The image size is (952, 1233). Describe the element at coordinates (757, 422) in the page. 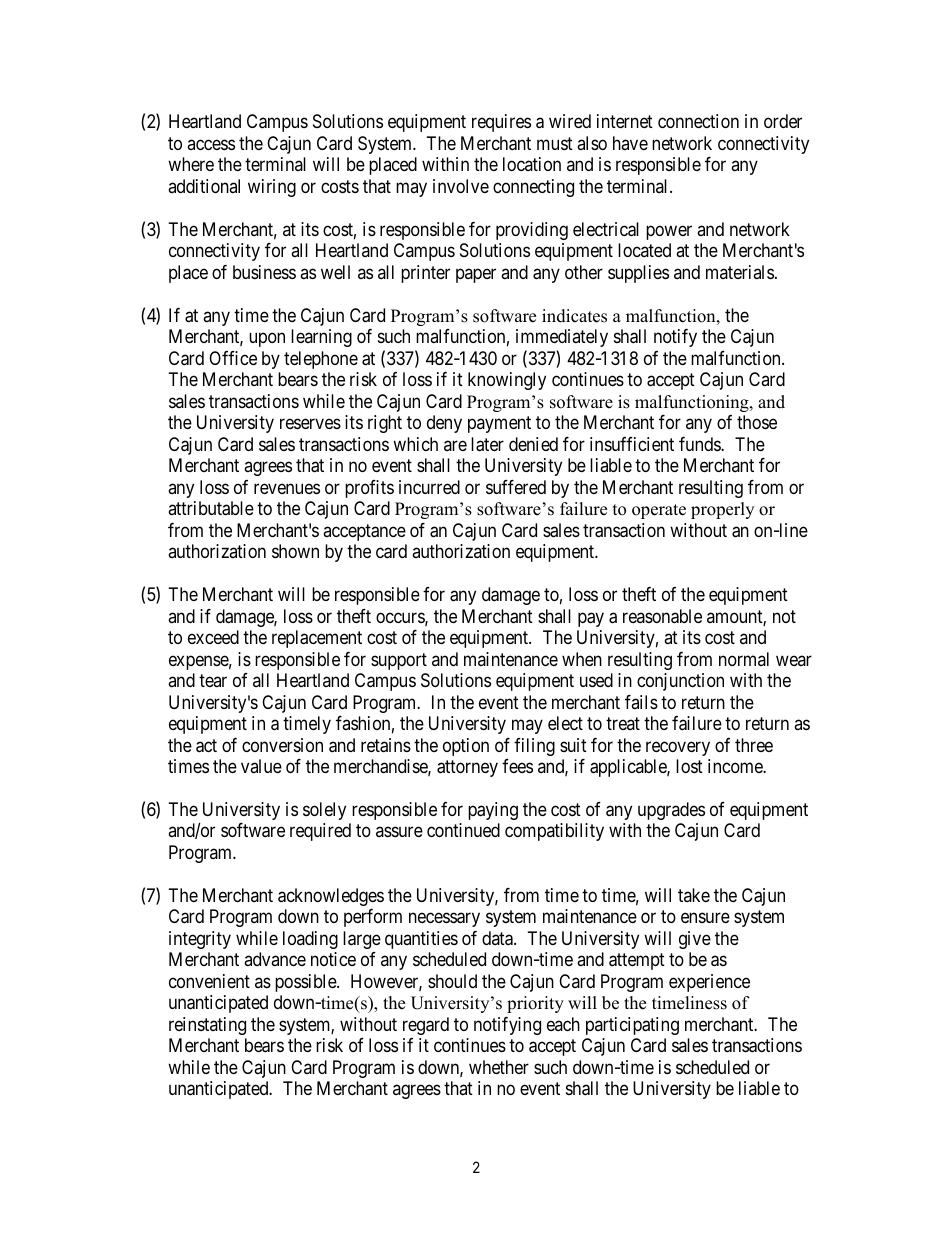

I see `those` at that location.
